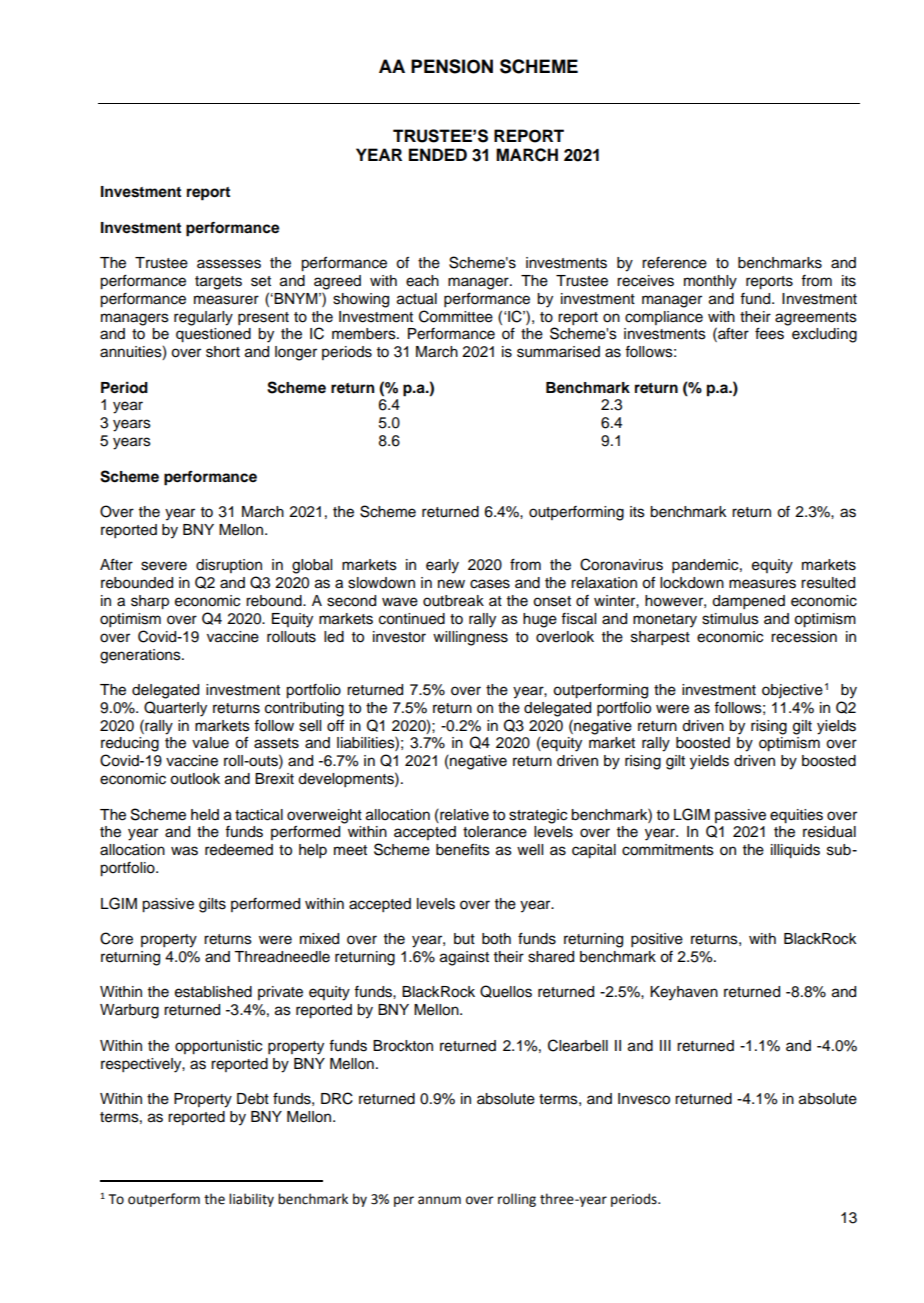 The image size is (924, 1303). What do you see at coordinates (769, 333) in the screenshot?
I see `fees` at bounding box center [769, 333].
